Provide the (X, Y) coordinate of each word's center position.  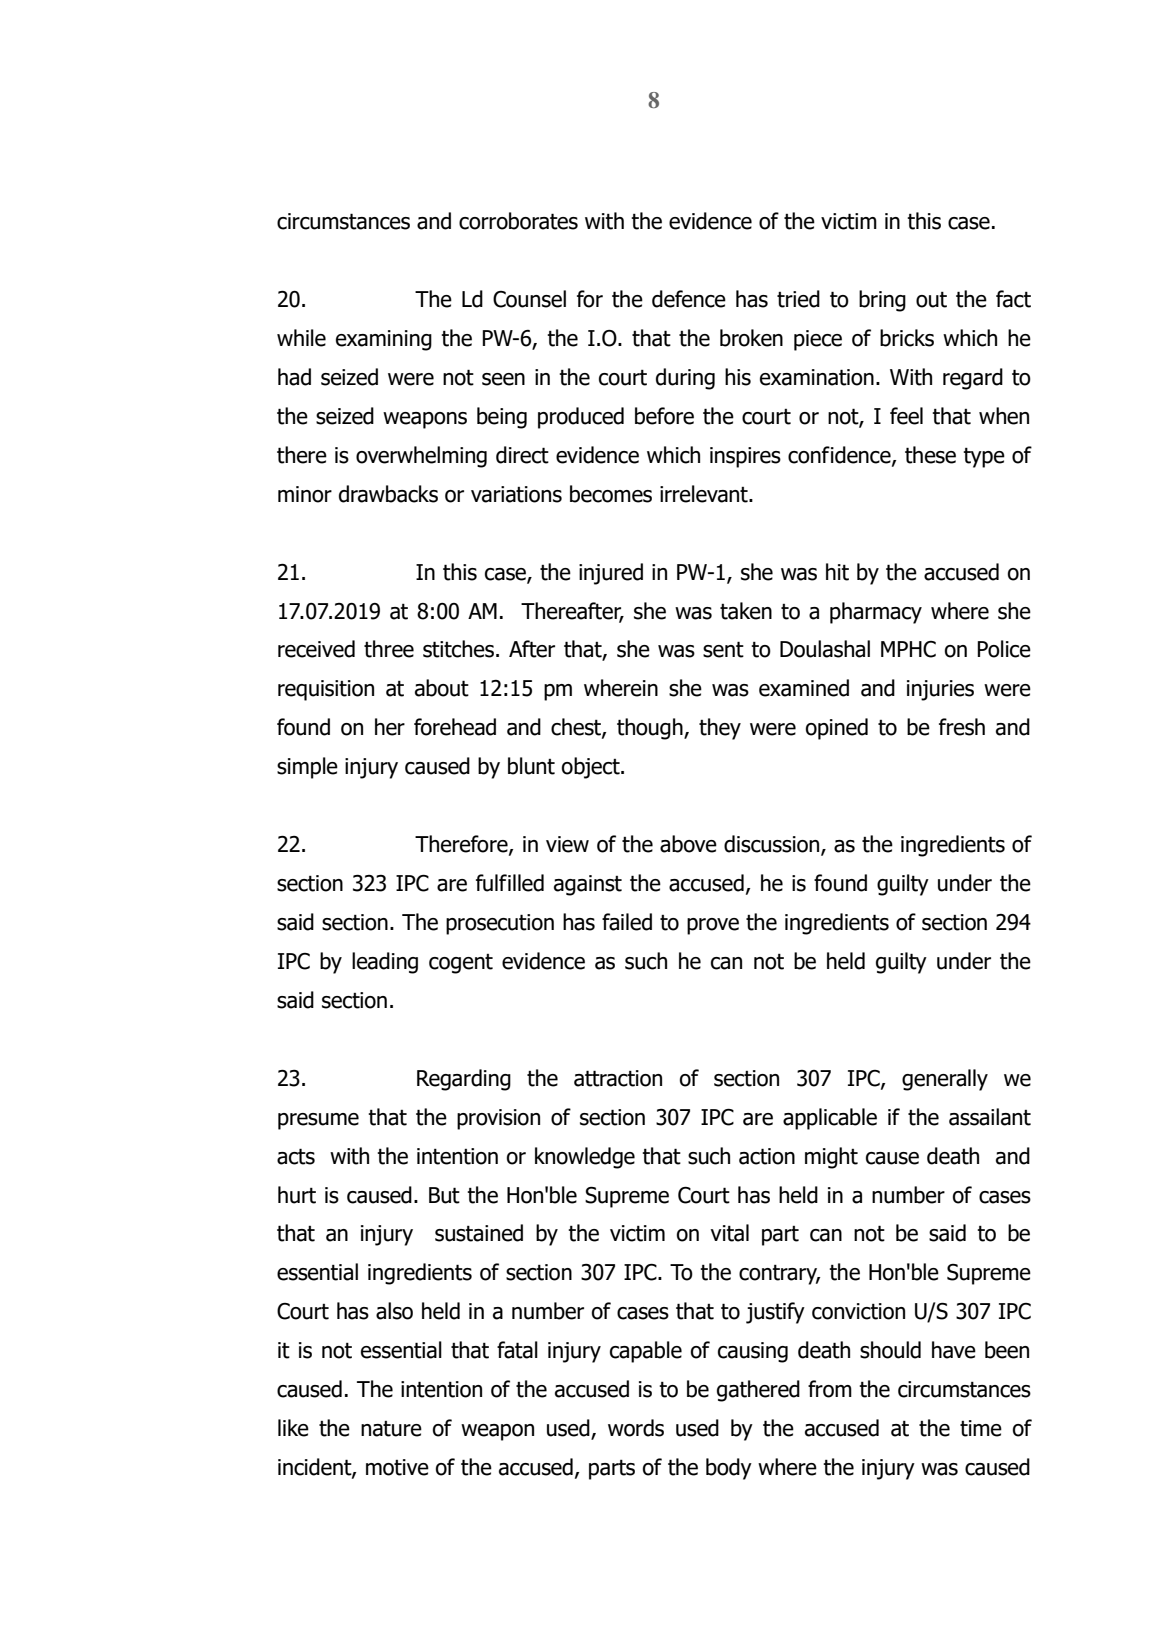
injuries (940, 690)
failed (627, 922)
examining (384, 340)
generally (945, 1080)
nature (391, 1429)
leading (385, 963)
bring (882, 301)
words (636, 1428)
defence (689, 299)
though (651, 729)
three (389, 649)
